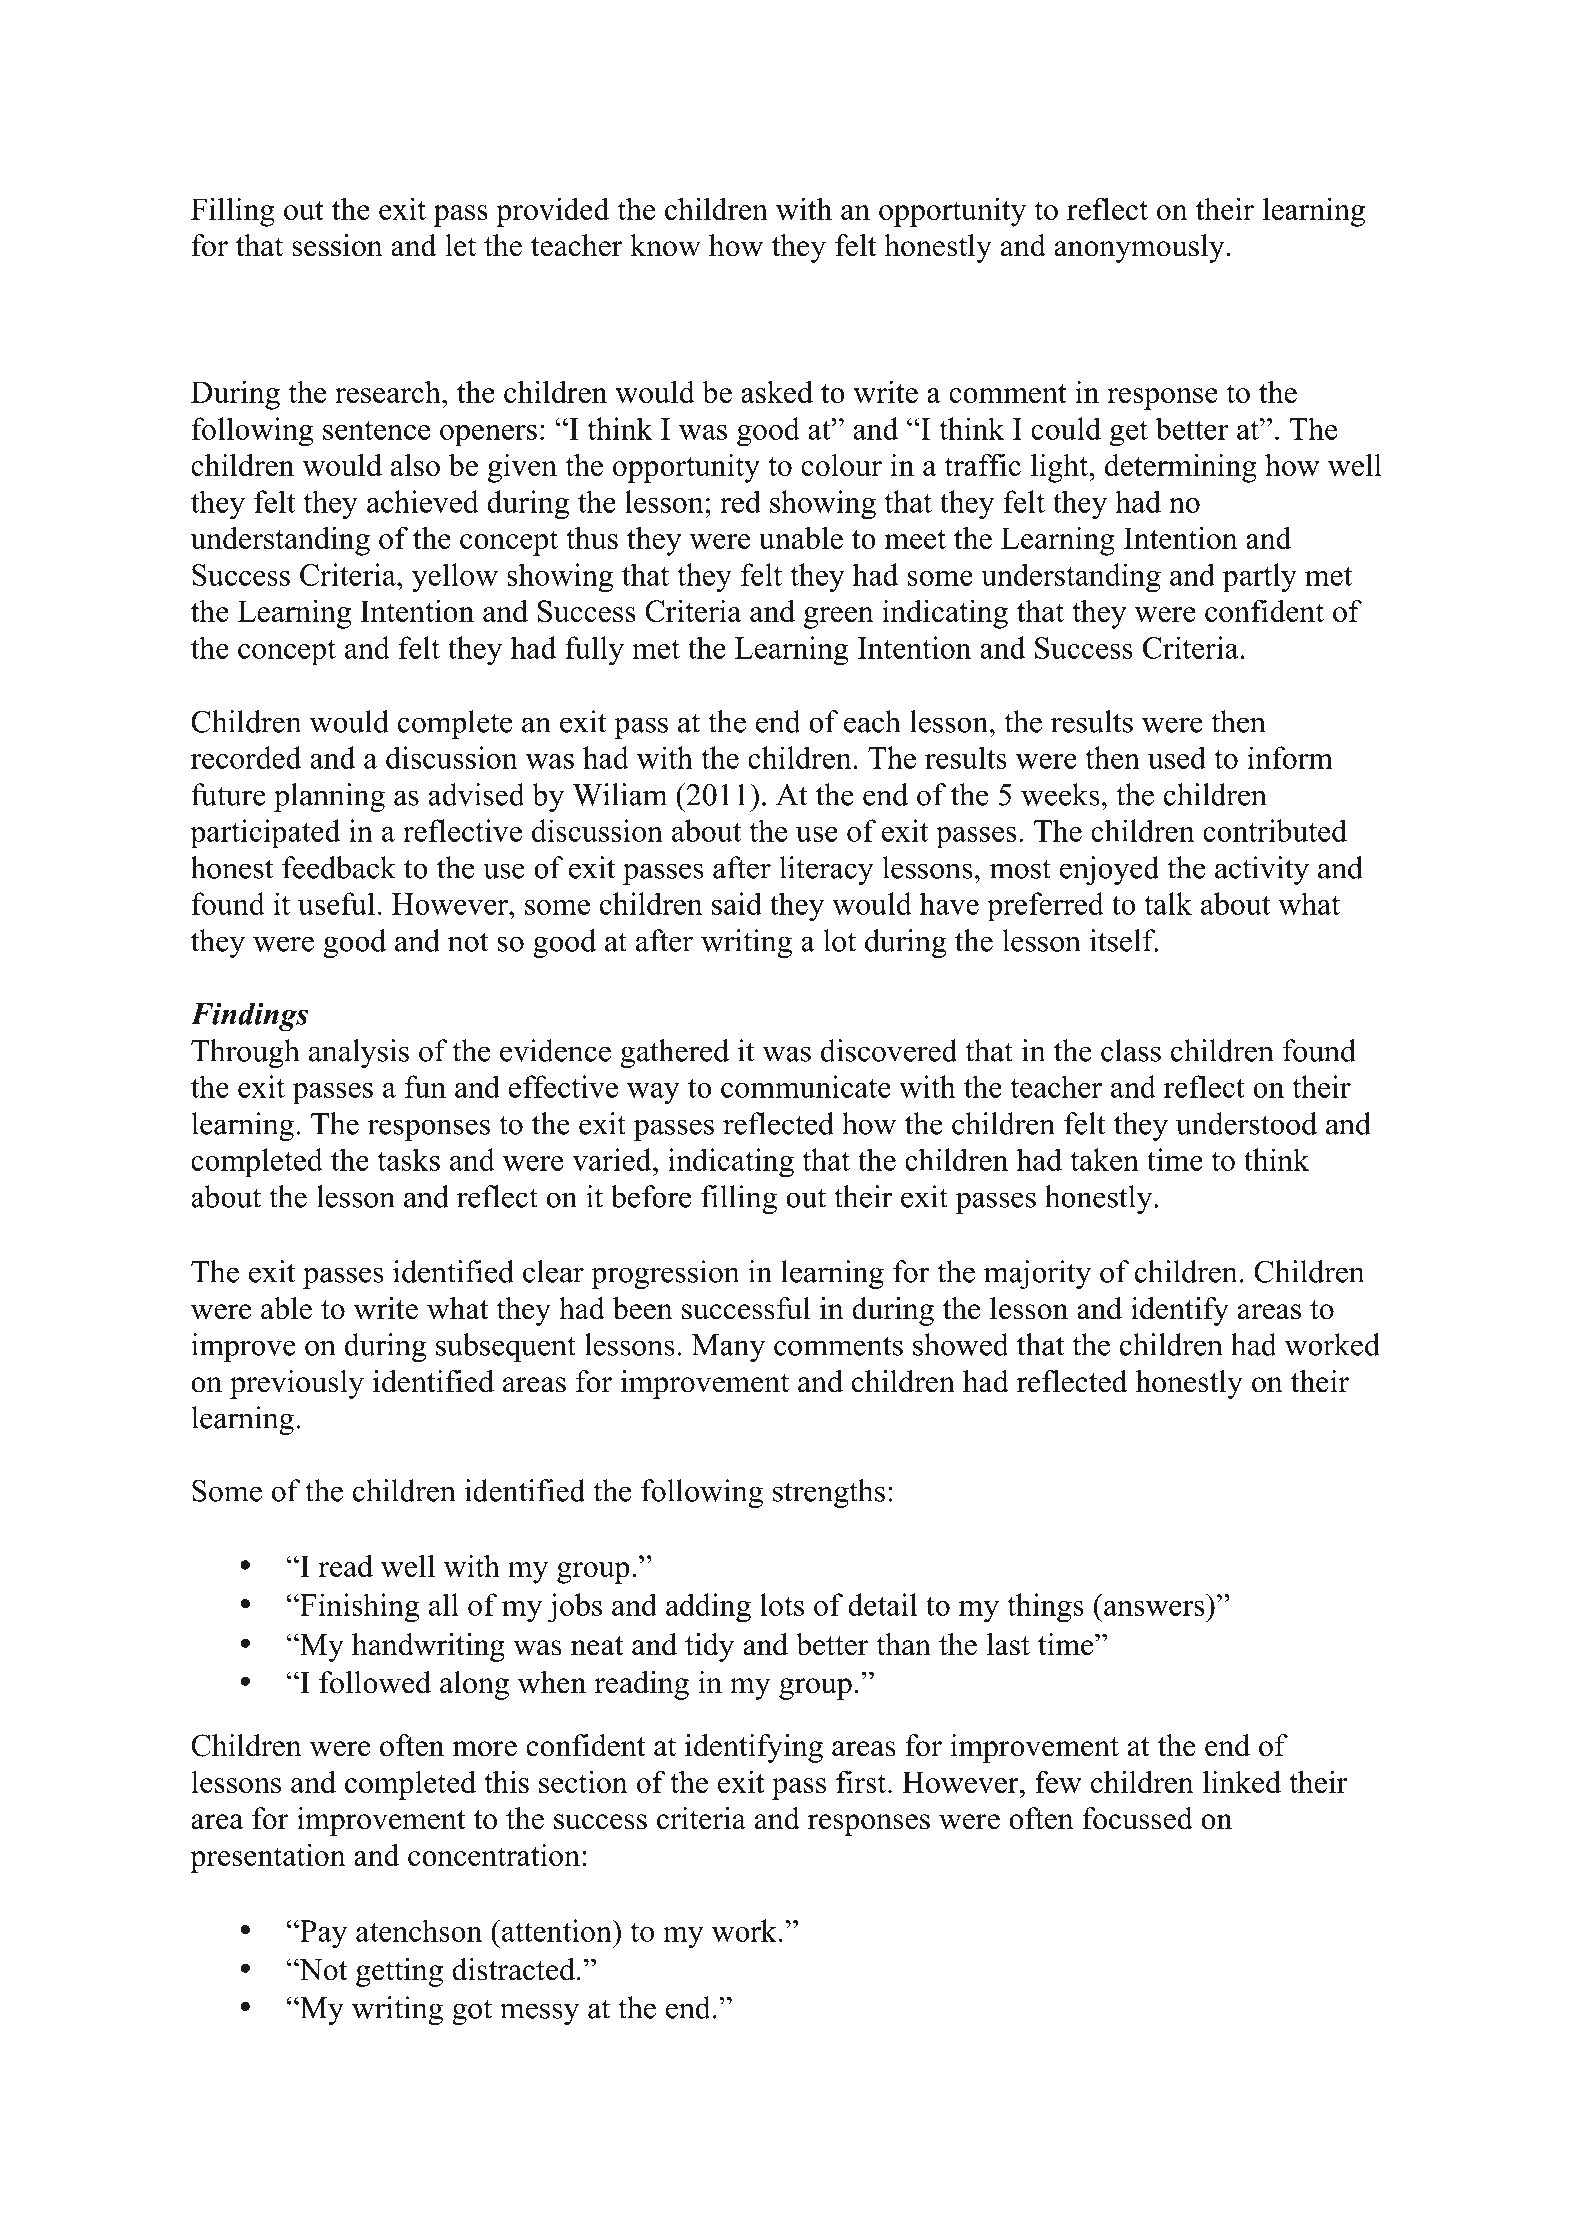 The image size is (1574, 2228). Describe the element at coordinates (322, 1934) in the screenshot. I see `Pay` at that location.
